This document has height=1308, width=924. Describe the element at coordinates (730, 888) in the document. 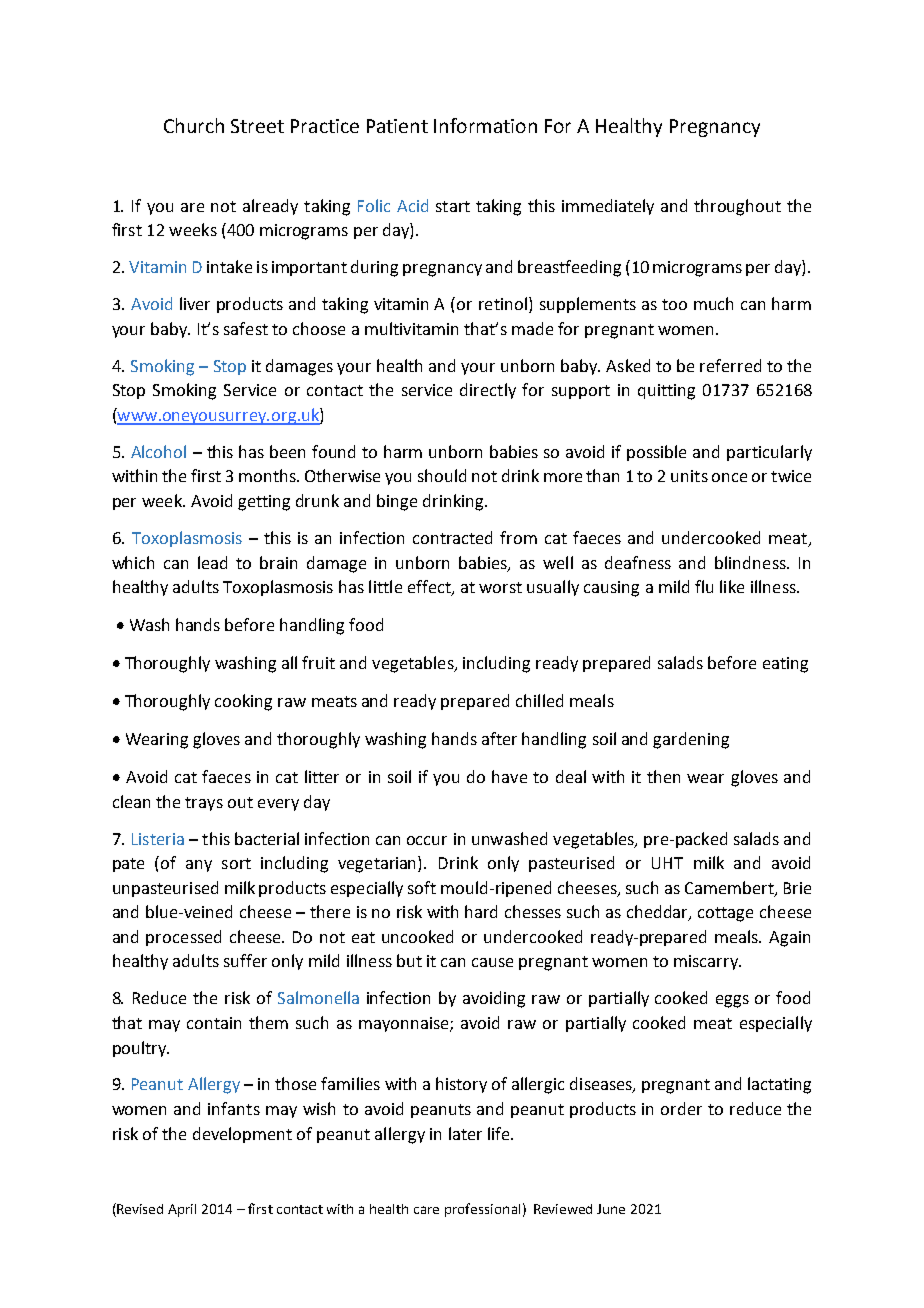

I see `Camembert` at that location.
